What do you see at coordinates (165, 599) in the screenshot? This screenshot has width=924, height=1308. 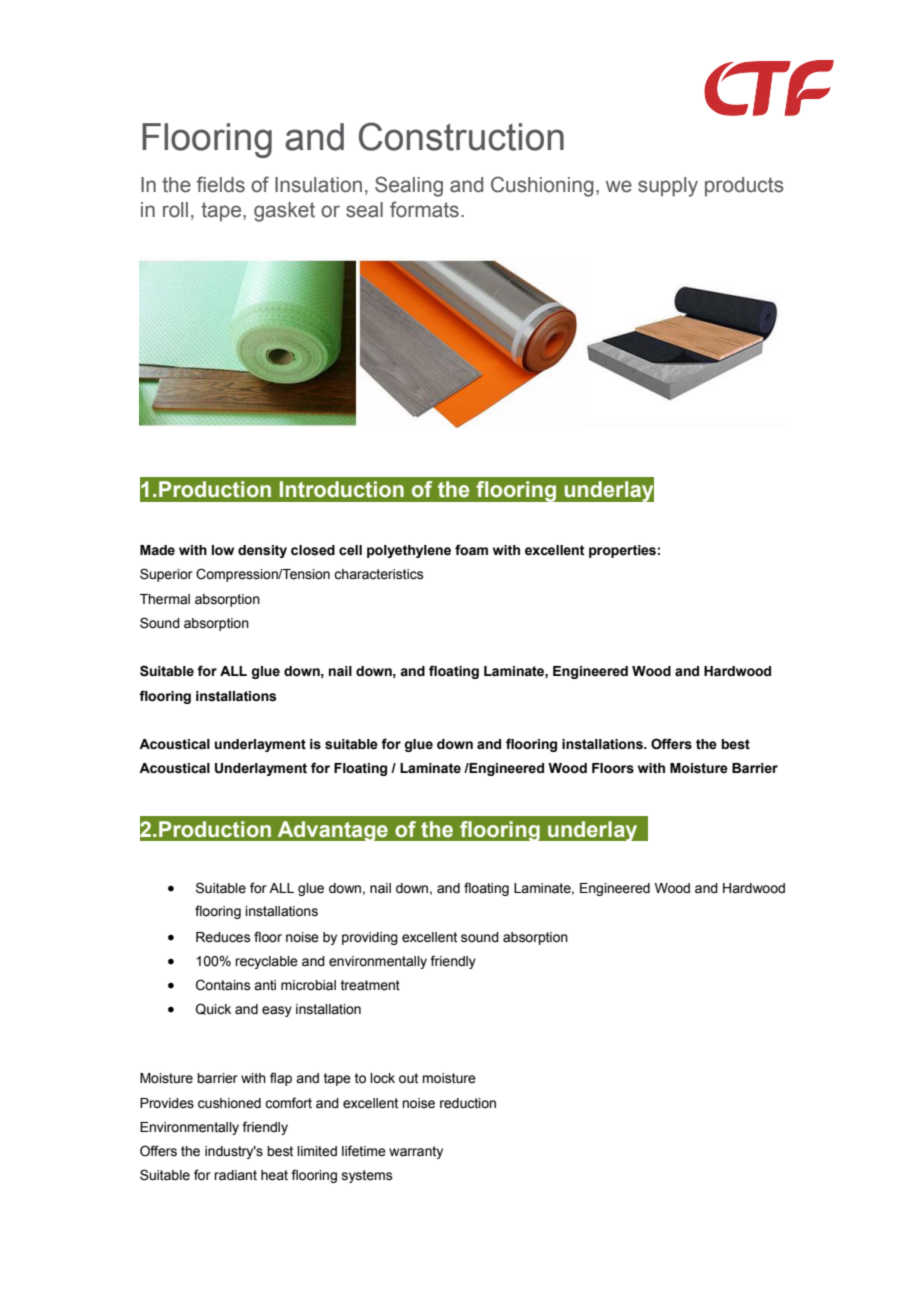 I see `Thermal` at bounding box center [165, 599].
